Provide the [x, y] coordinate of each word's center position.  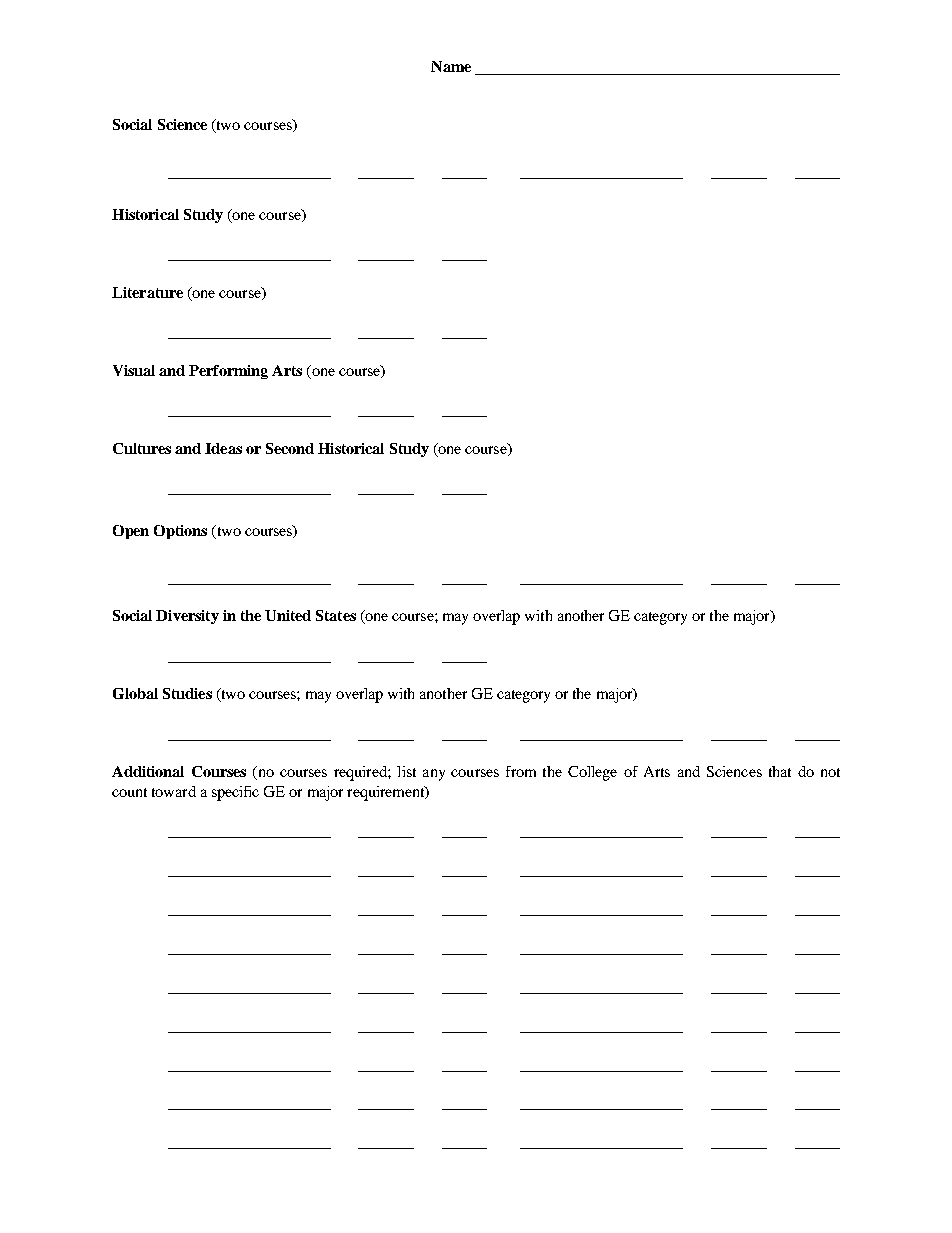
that [780, 771]
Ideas [223, 448]
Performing [228, 372]
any [434, 775]
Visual [134, 370]
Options [180, 532]
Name [451, 66]
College [592, 773]
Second [290, 448]
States [336, 615]
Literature [147, 292]
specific [235, 793]
